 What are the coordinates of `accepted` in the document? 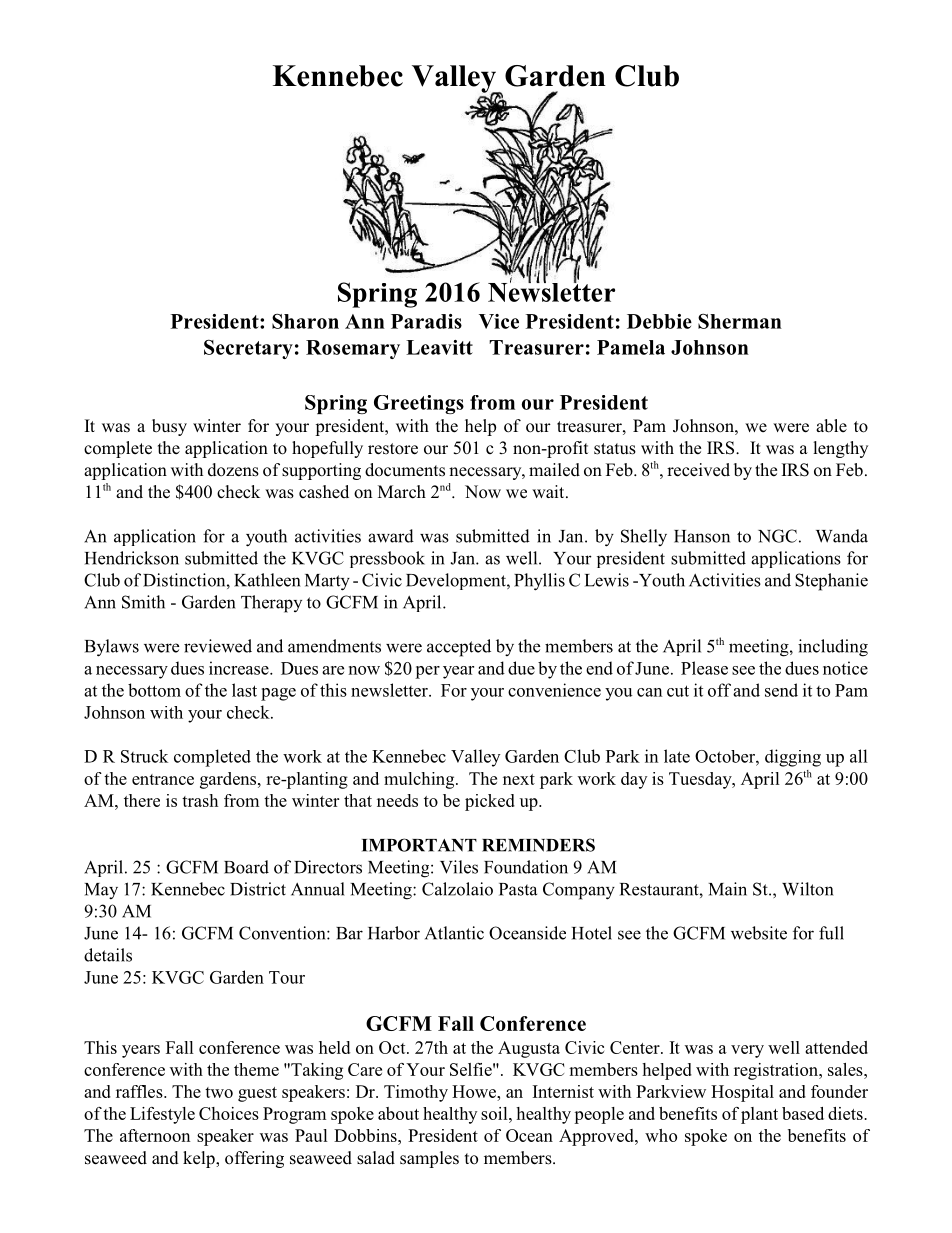 It's located at (459, 648).
